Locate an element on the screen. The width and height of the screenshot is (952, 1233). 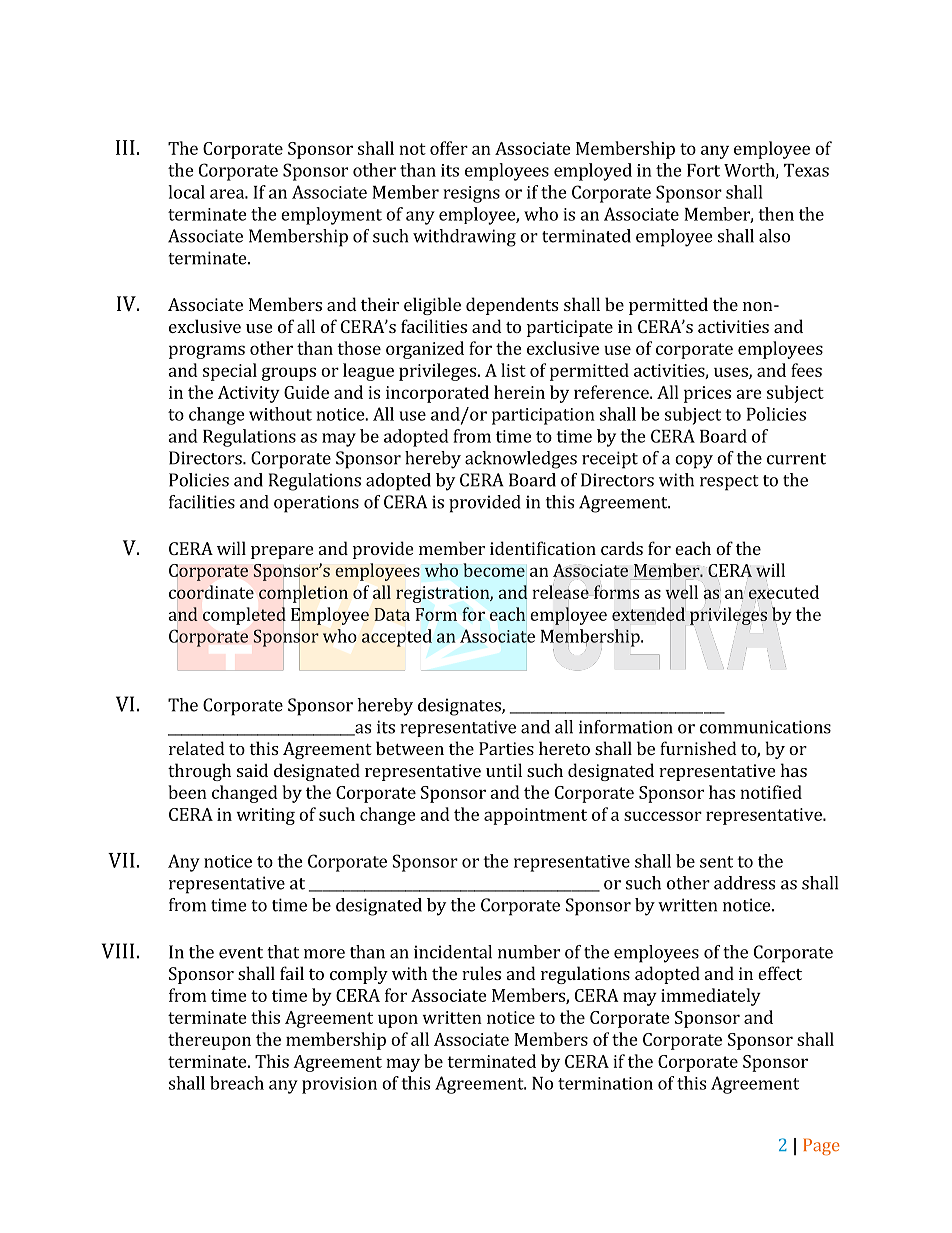
incidental is located at coordinates (453, 952).
